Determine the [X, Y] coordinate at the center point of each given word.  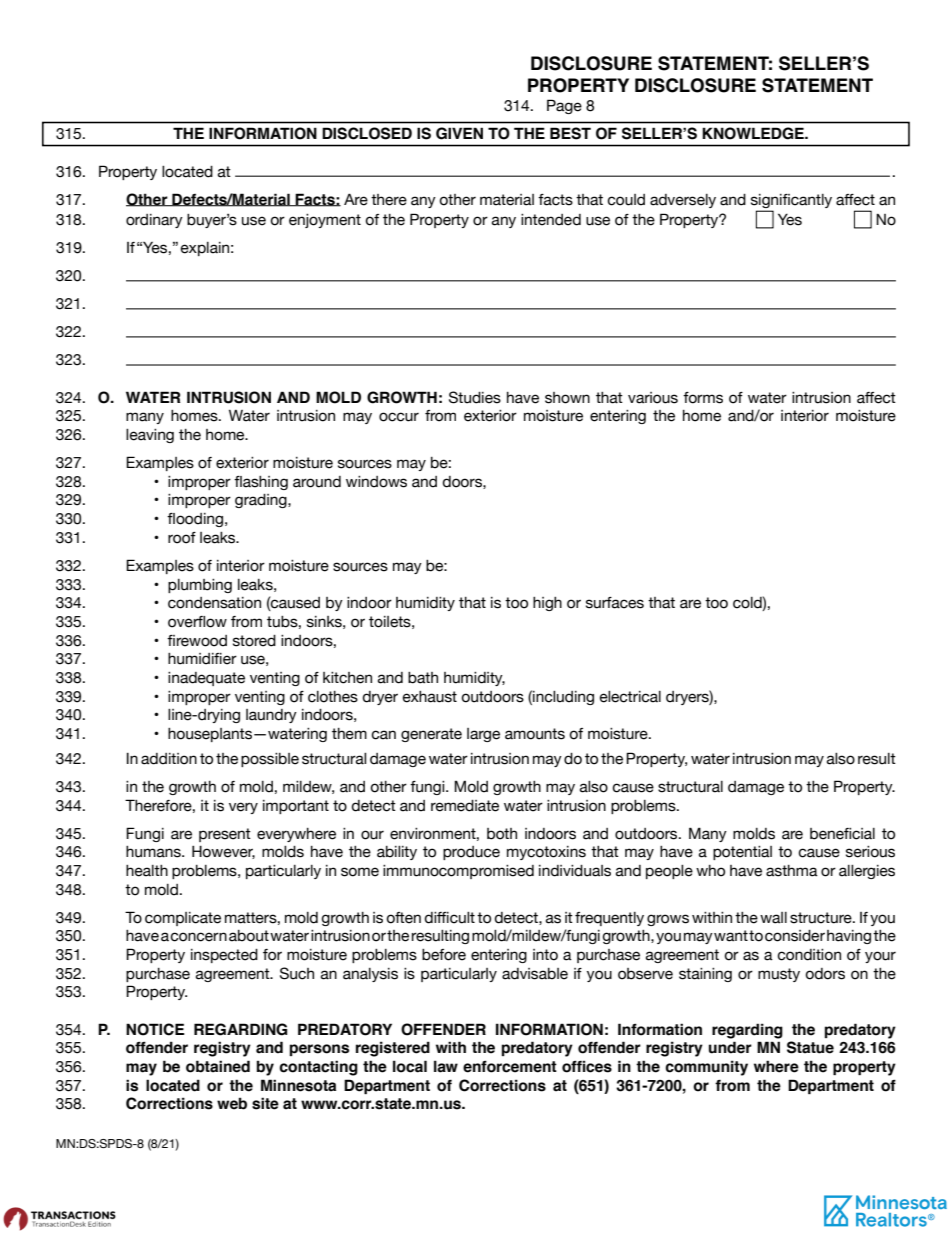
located [187, 172]
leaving [150, 436]
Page [564, 106]
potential [742, 853]
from [440, 416]
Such [297, 973]
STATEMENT [817, 85]
